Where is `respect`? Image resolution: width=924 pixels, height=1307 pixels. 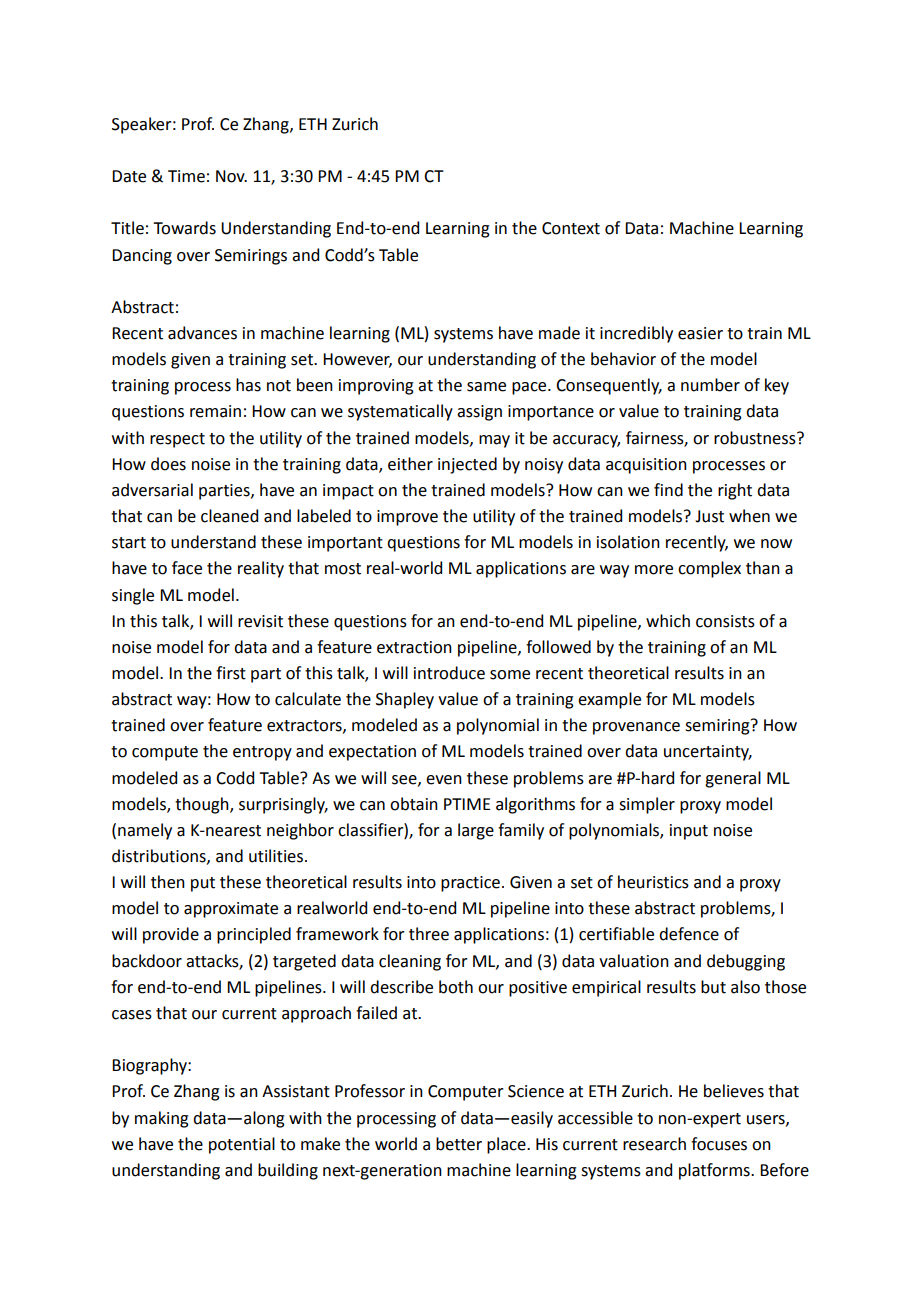 respect is located at coordinates (177, 440).
